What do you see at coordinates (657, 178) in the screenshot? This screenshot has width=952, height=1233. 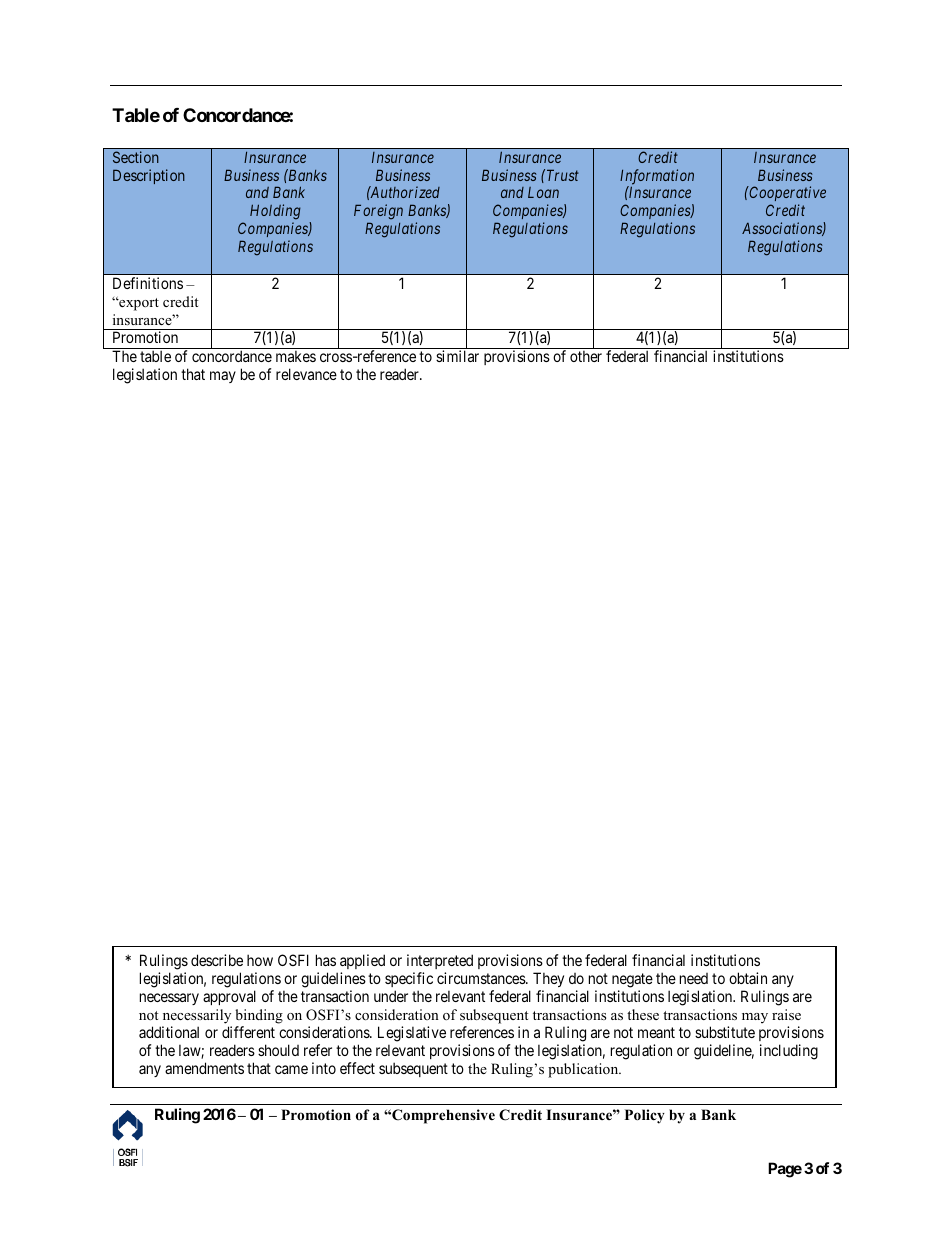 I see `Information` at bounding box center [657, 178].
